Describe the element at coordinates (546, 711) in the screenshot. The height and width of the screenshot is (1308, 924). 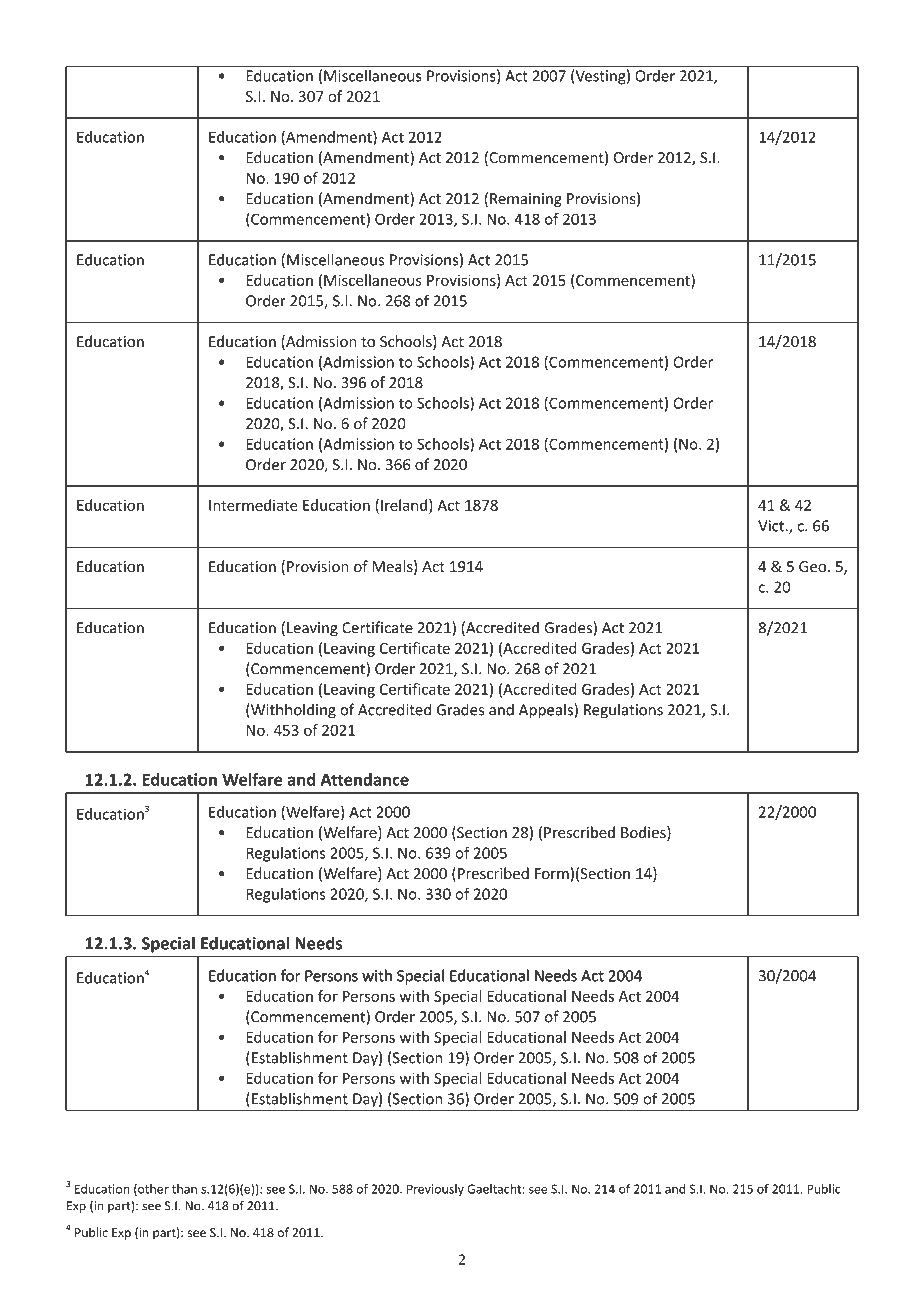
I see `Appeals` at that location.
